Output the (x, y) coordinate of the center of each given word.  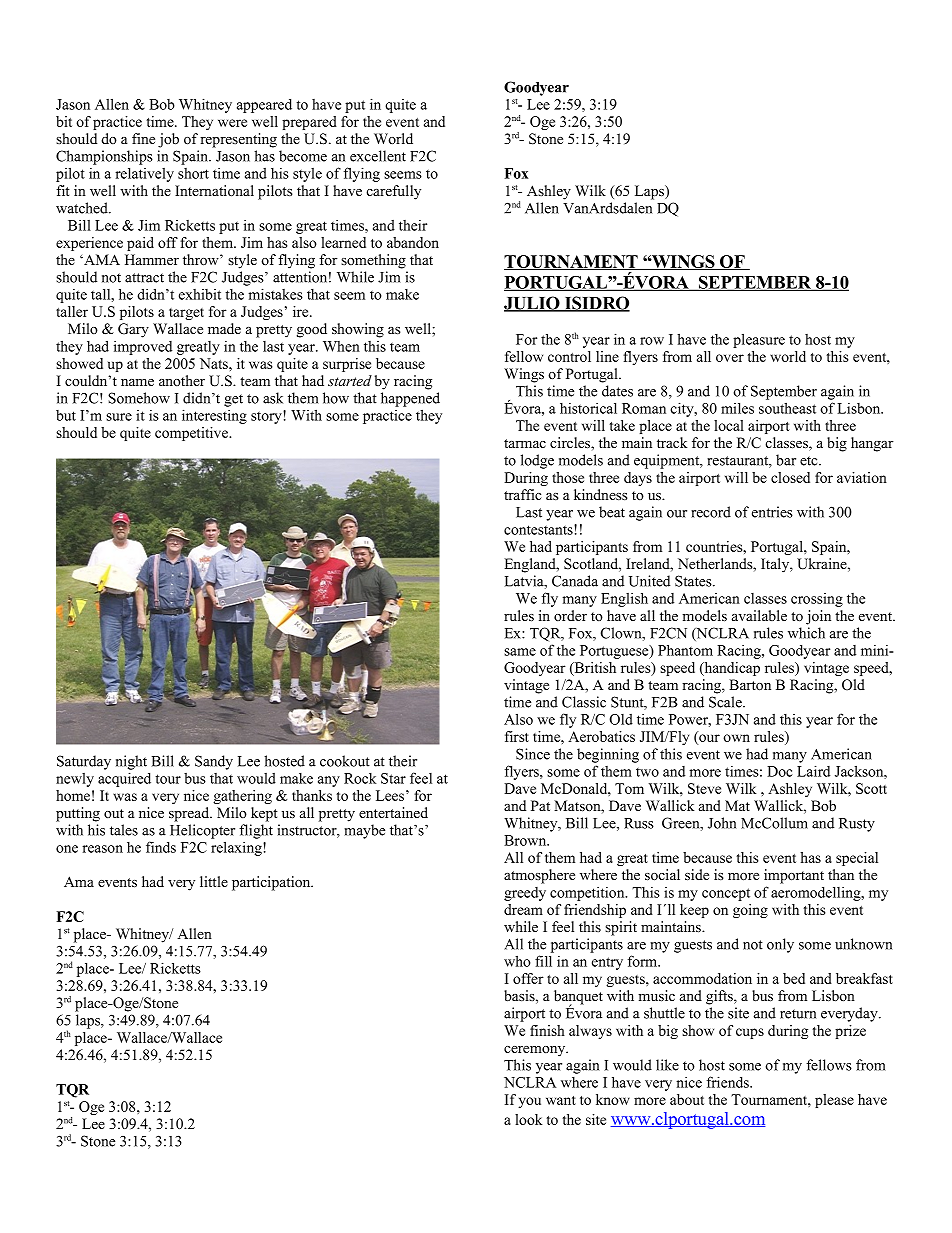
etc (810, 461)
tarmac (525, 443)
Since (533, 754)
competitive (192, 434)
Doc (780, 771)
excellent (378, 156)
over (730, 358)
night (131, 762)
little (214, 881)
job (168, 140)
